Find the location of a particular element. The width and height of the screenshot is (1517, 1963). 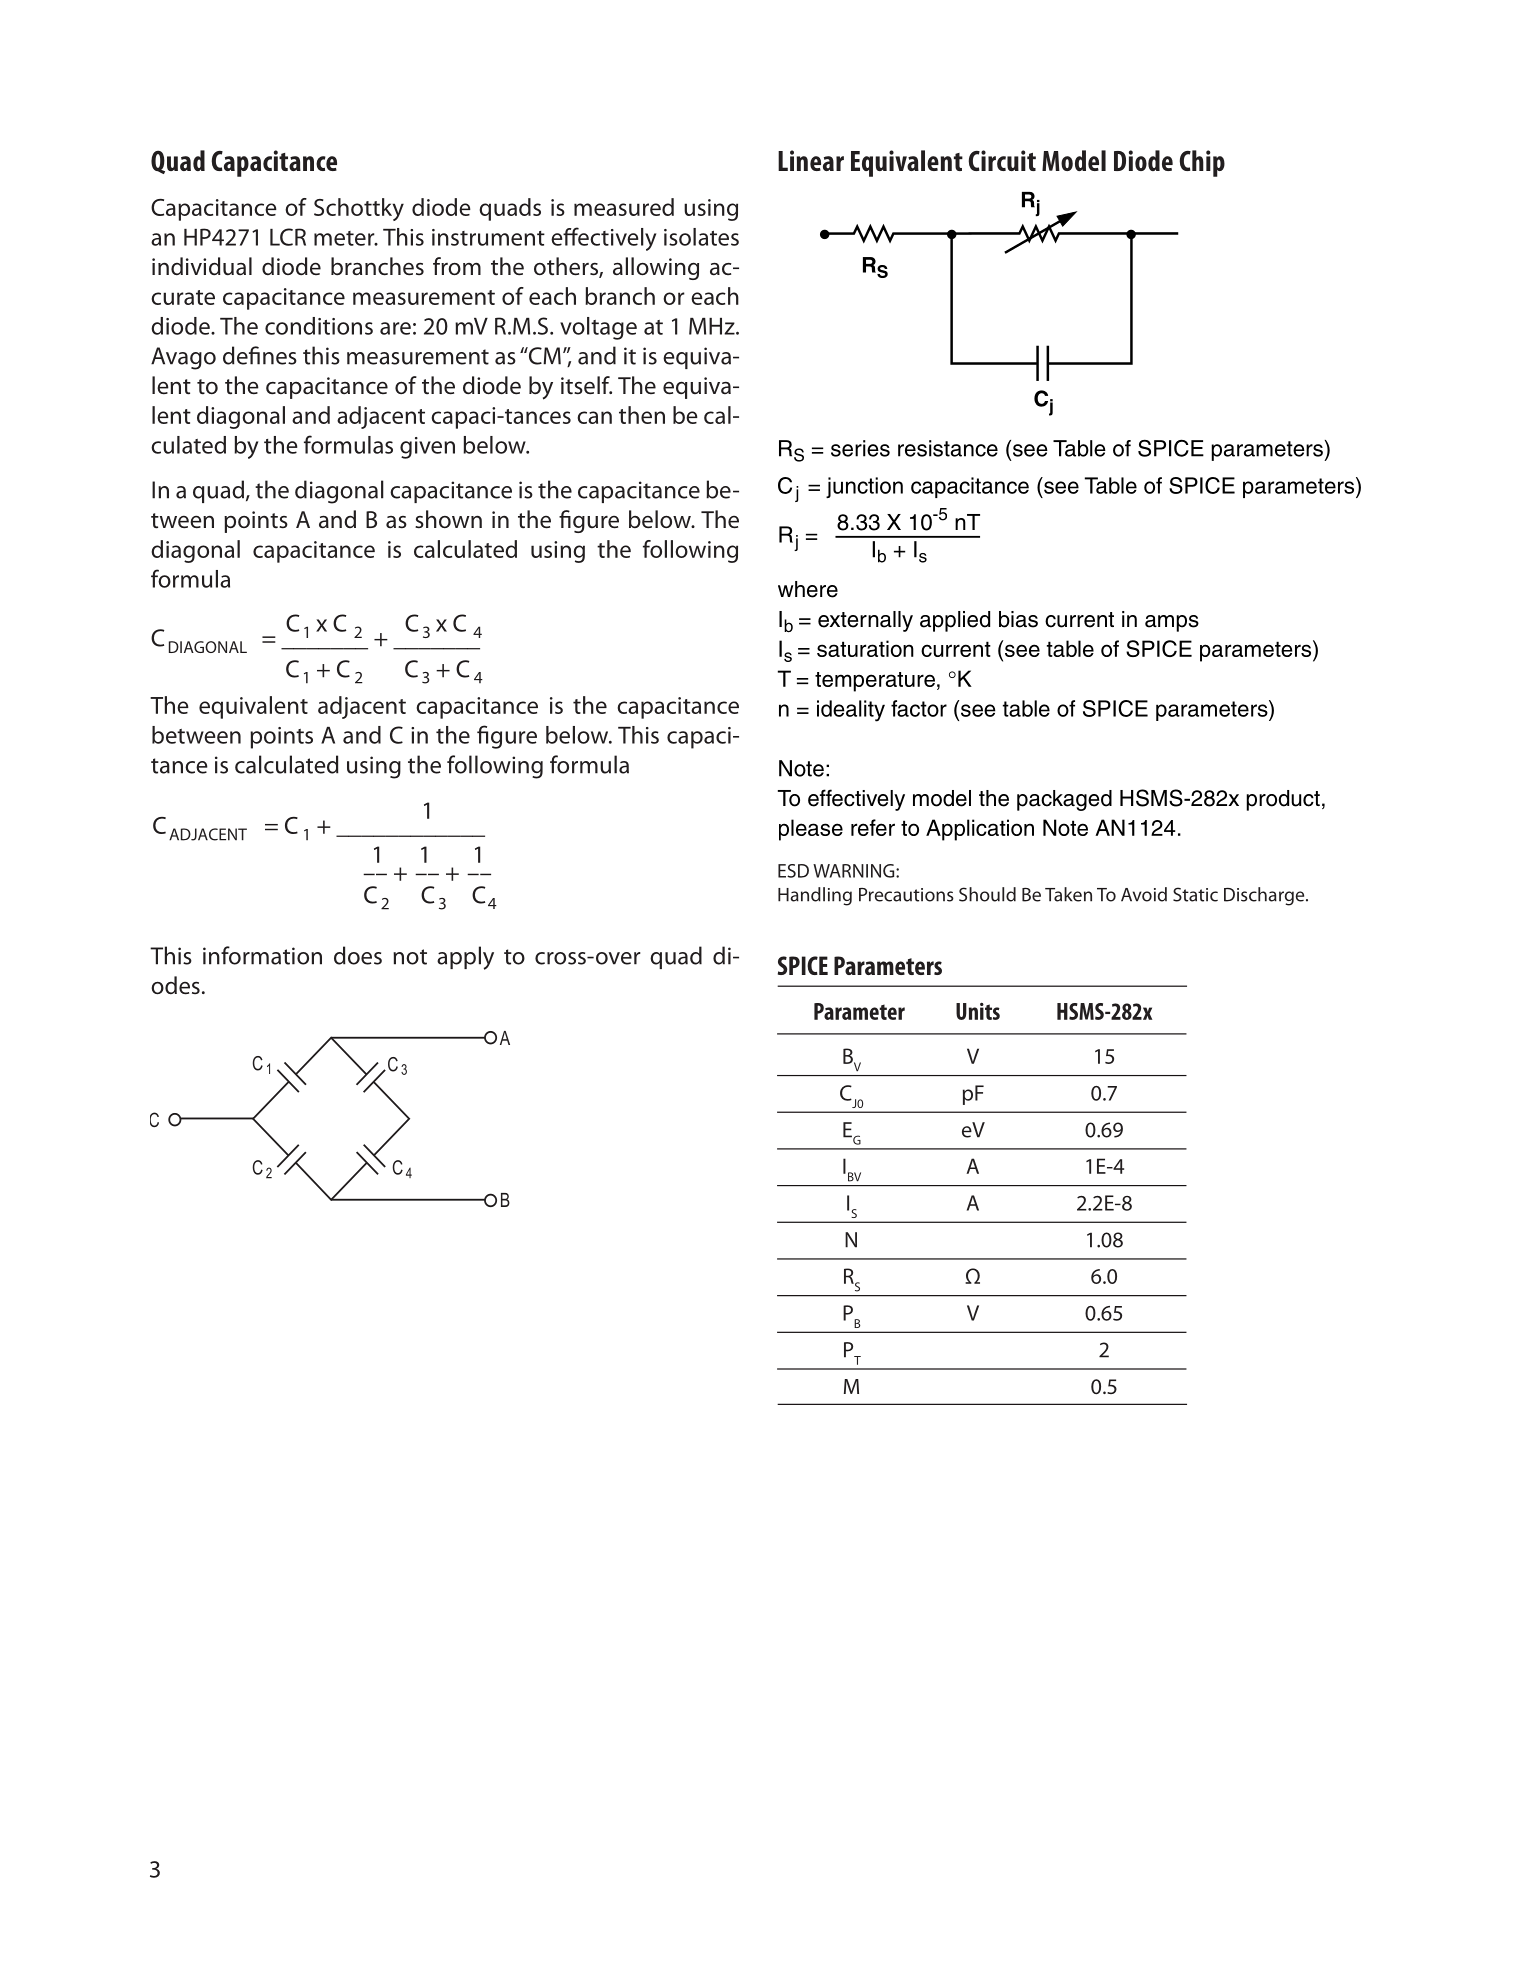

junction is located at coordinates (864, 487).
